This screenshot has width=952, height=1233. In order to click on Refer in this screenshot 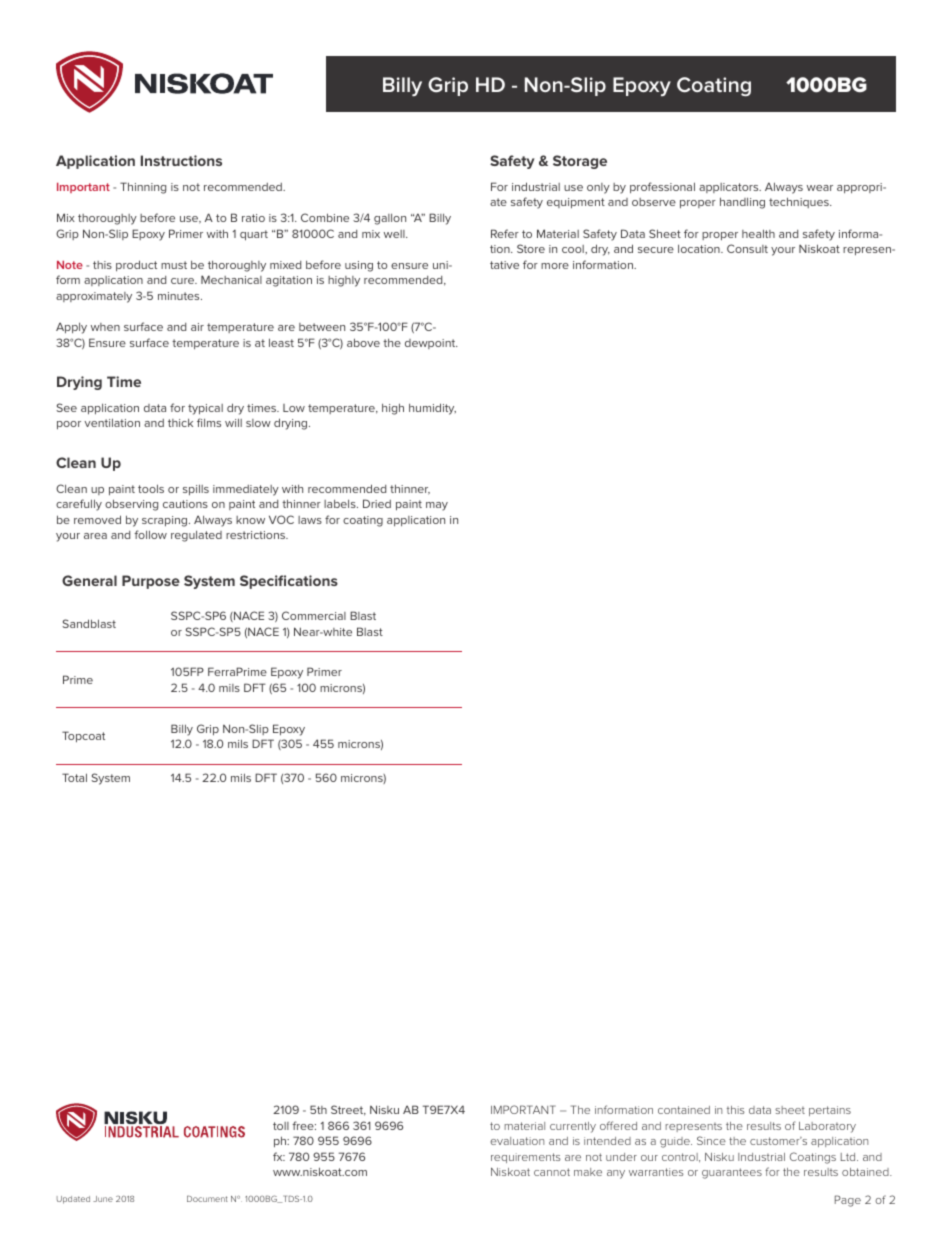, I will do `click(505, 233)`.
